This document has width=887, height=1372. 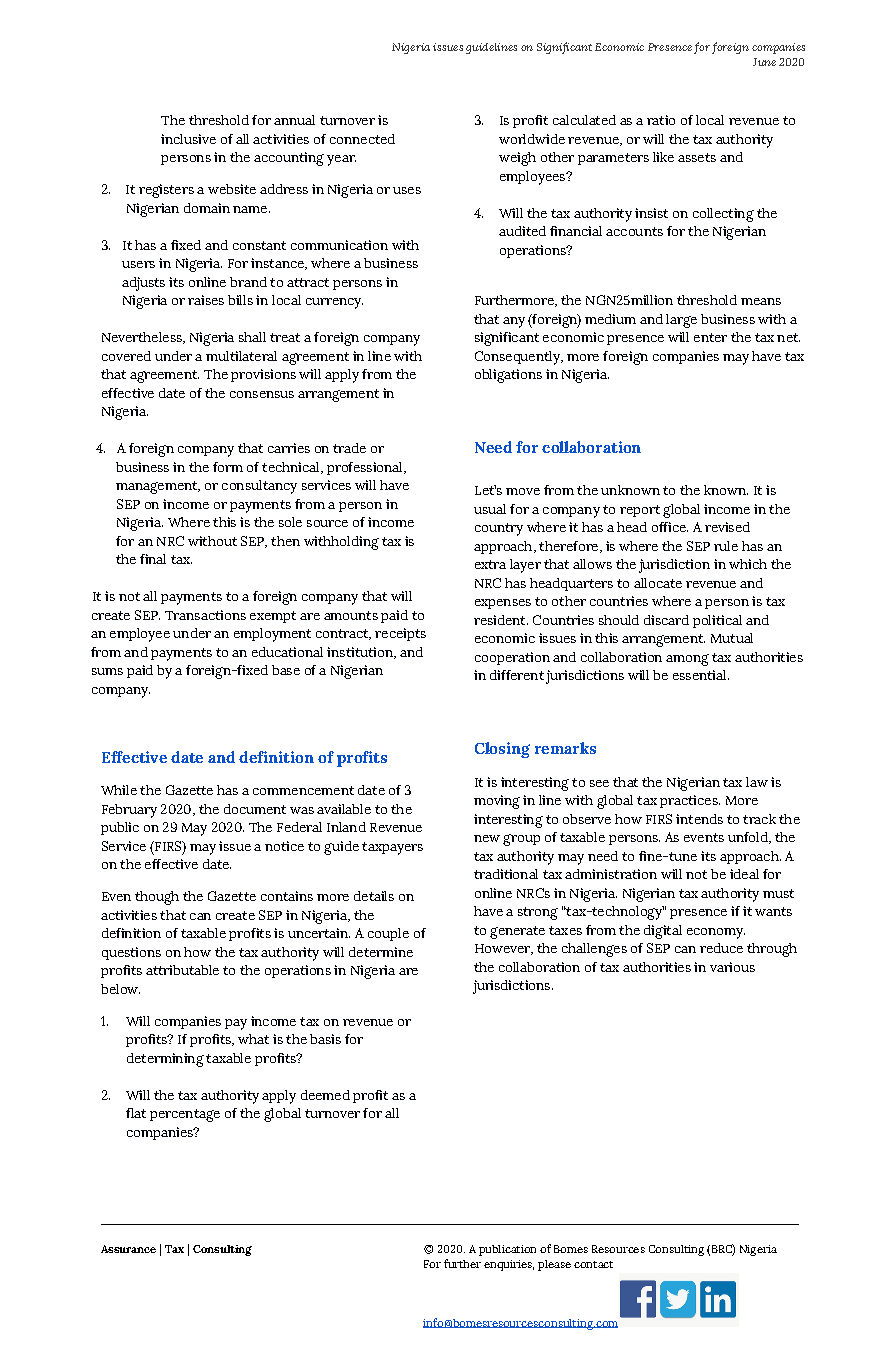 What do you see at coordinates (400, 634) in the document?
I see `receipts` at bounding box center [400, 634].
